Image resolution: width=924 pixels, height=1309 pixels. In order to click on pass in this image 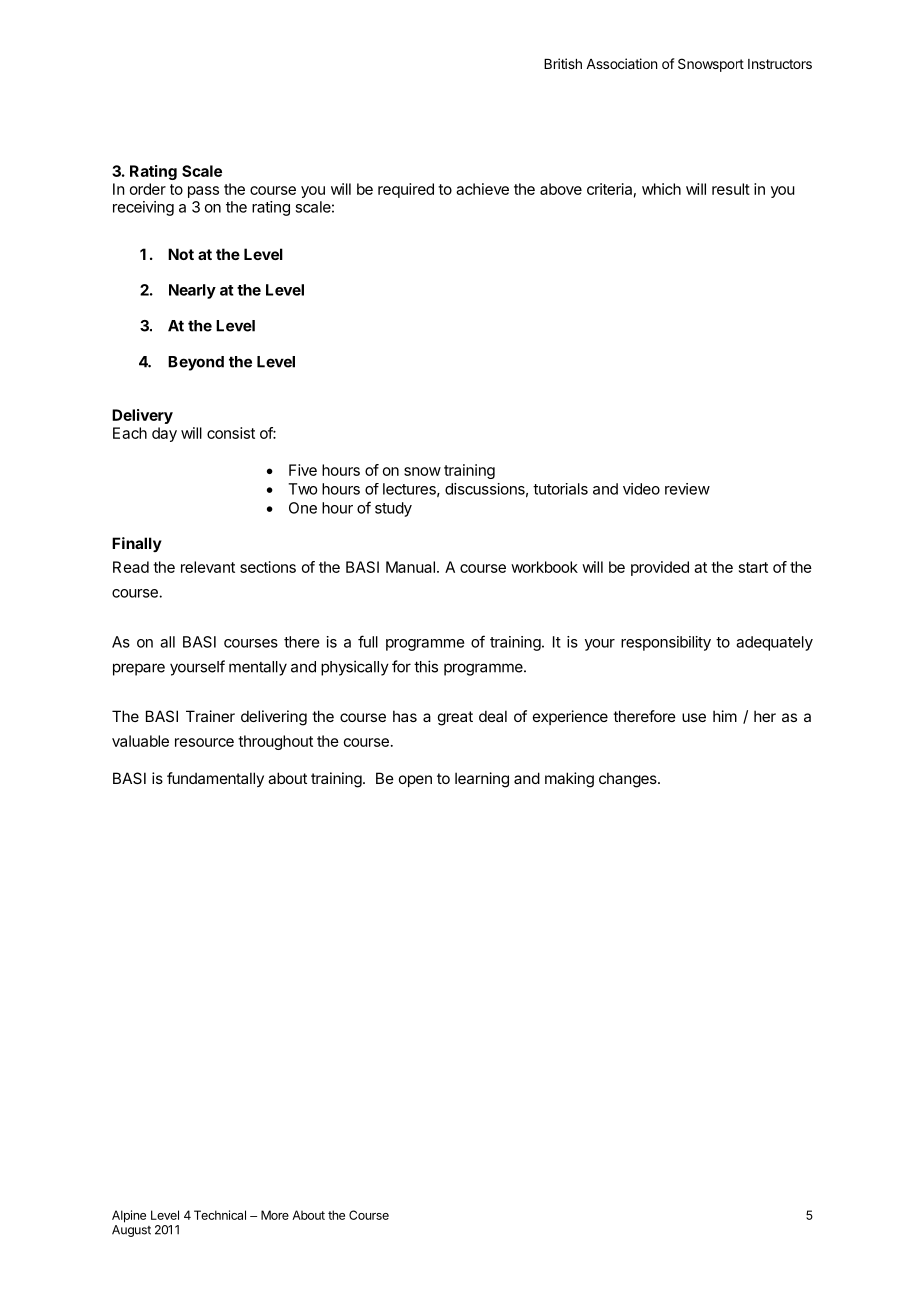, I will do `click(203, 192)`.
